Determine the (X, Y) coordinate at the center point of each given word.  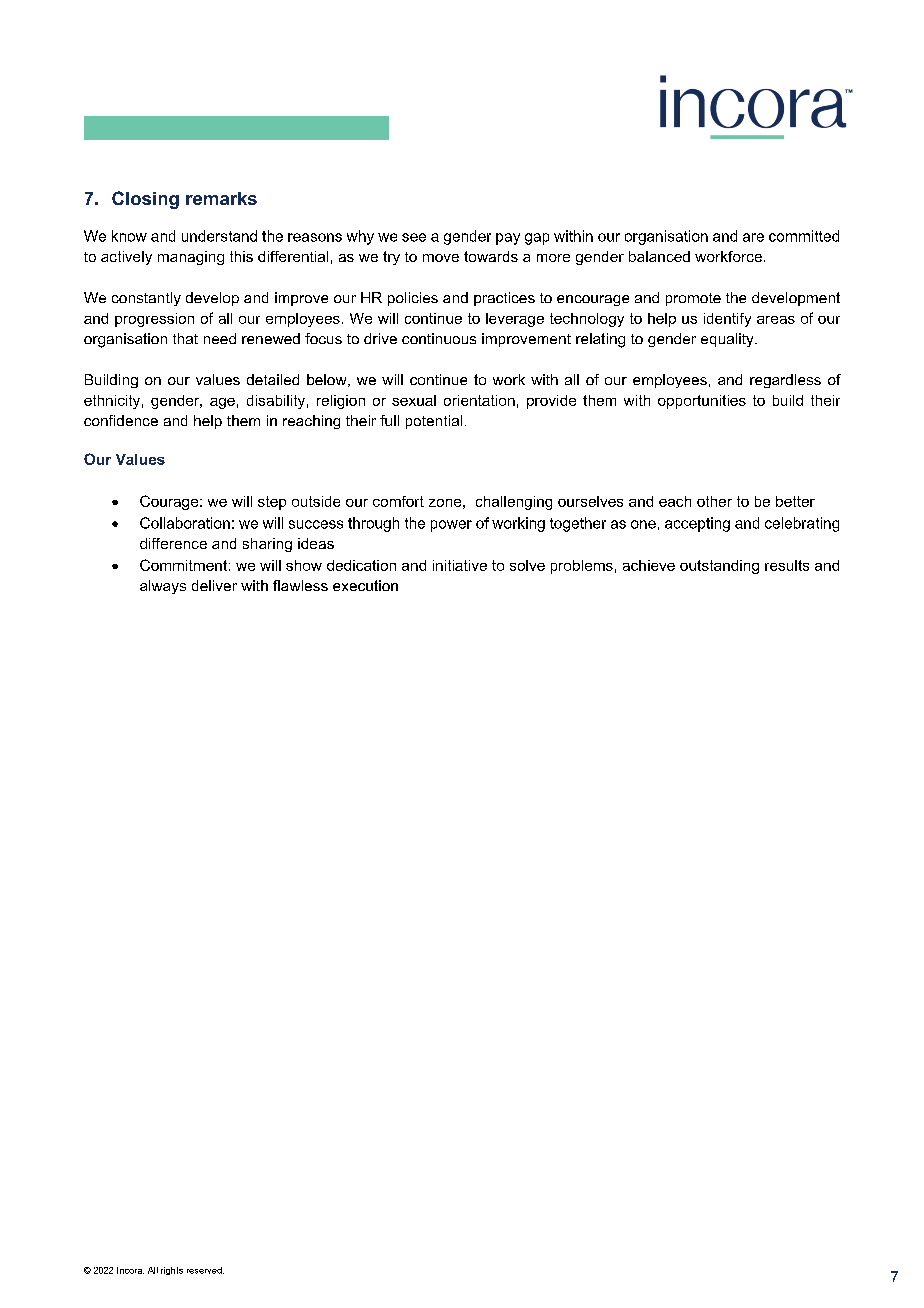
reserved (205, 1270)
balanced (659, 256)
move (441, 258)
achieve (649, 565)
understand (219, 236)
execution (365, 585)
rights (172, 1271)
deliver (214, 585)
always (163, 587)
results (787, 565)
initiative (460, 565)
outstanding (719, 567)
